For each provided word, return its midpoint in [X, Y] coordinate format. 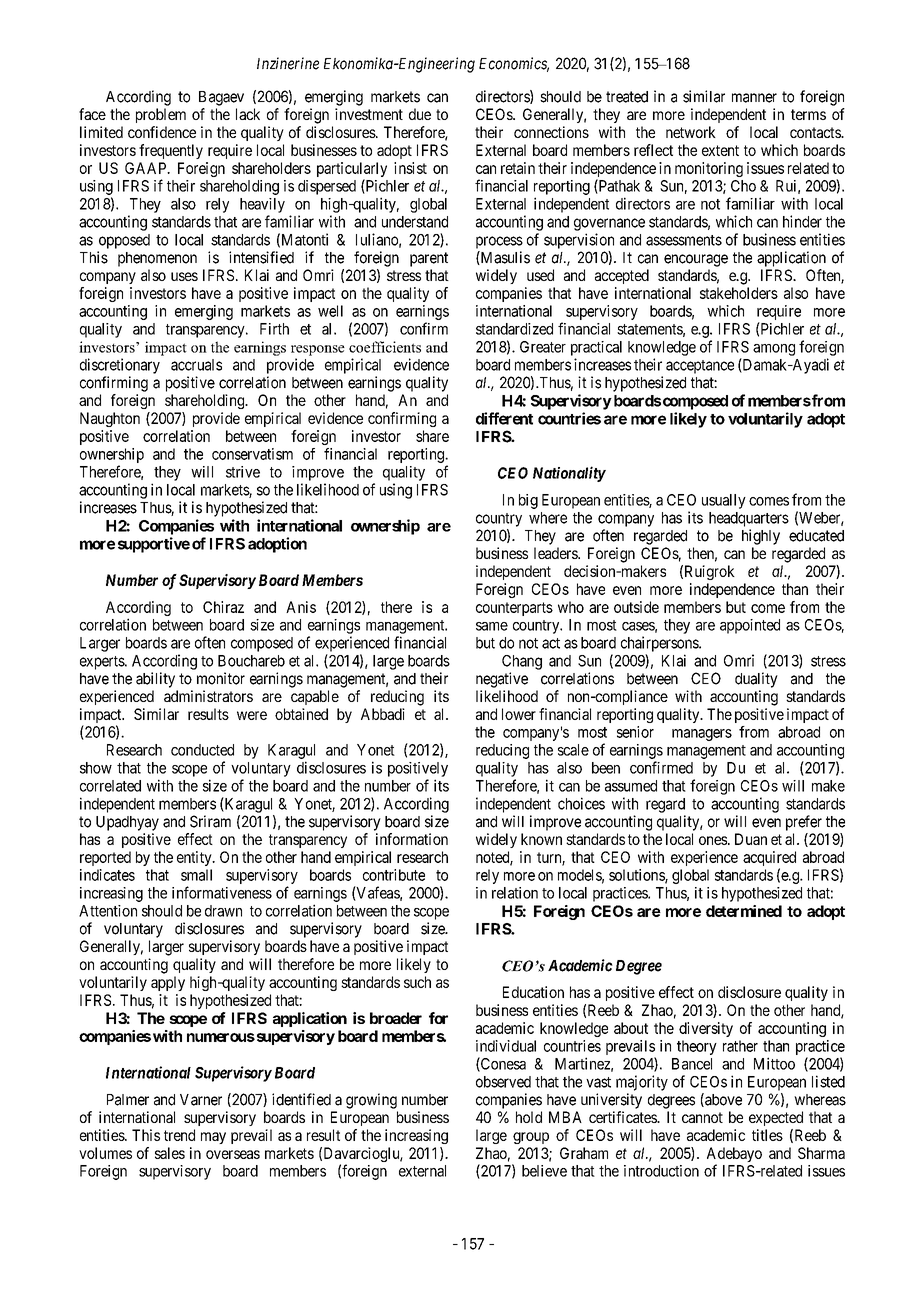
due [420, 114]
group [531, 1138]
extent [720, 150]
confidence [162, 132]
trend [179, 1135]
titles [767, 1135]
